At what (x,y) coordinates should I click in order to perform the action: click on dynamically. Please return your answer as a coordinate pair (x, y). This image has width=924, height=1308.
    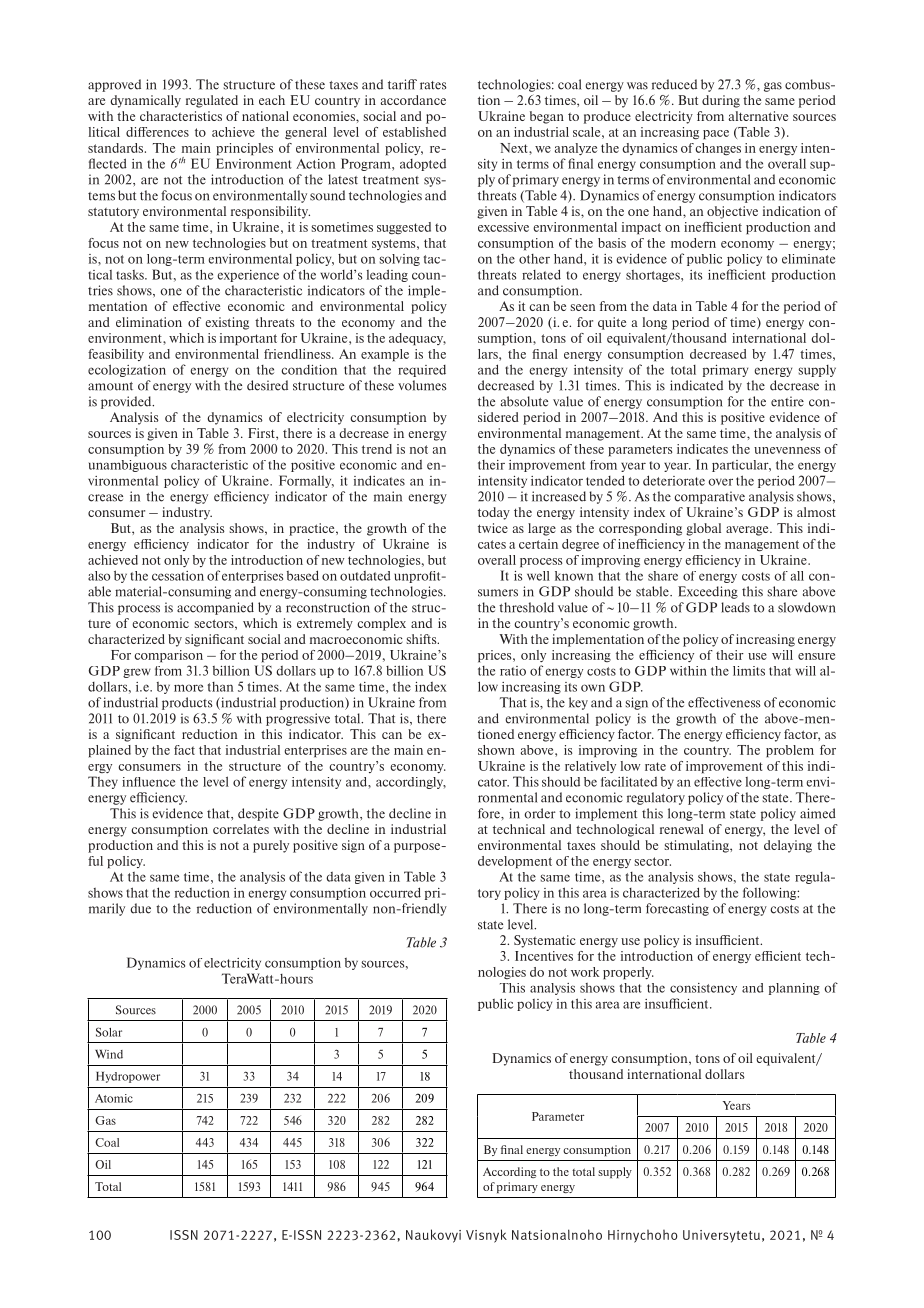
    Looking at the image, I should click on (145, 101).
